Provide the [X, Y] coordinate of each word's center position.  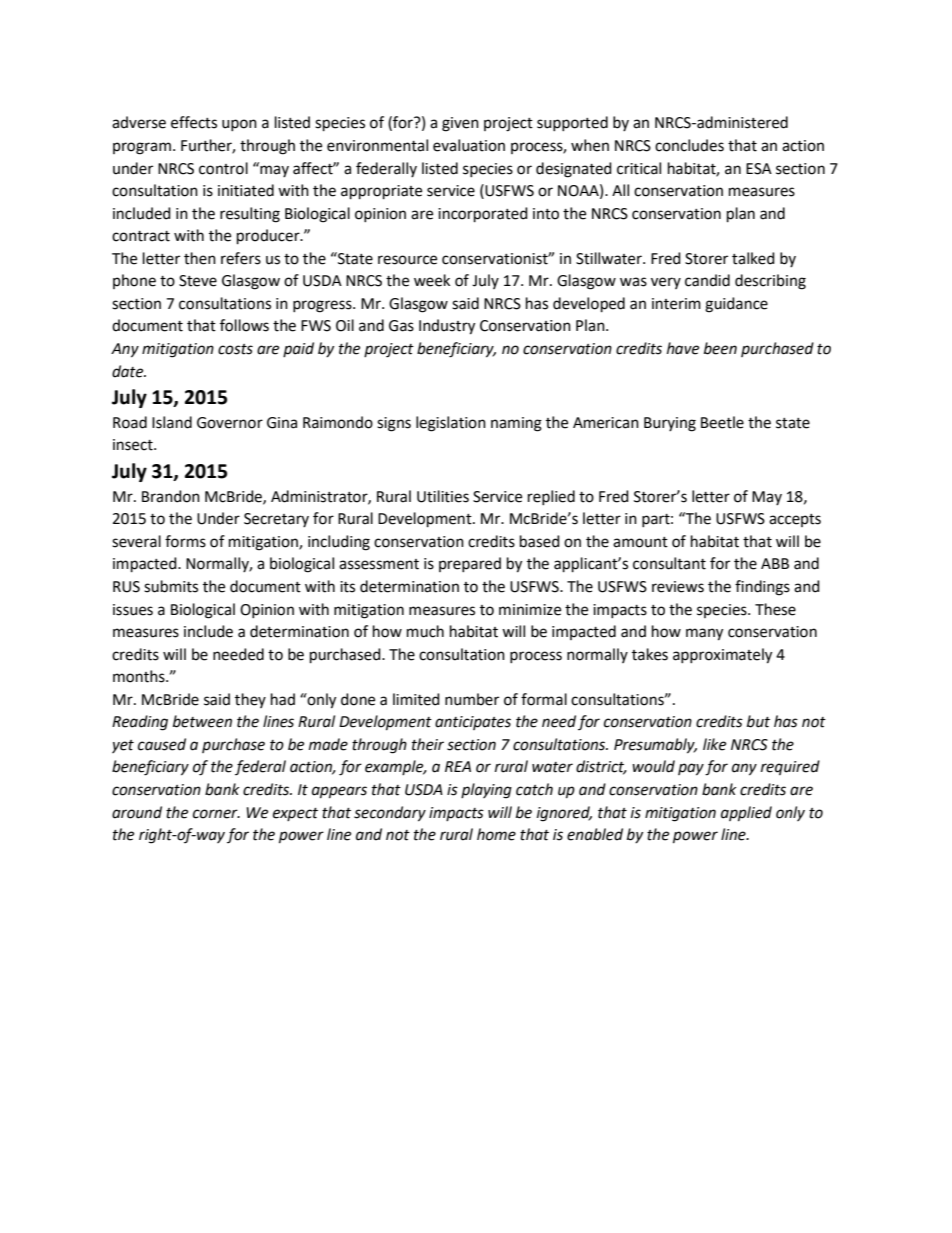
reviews [678, 587]
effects [194, 122]
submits [171, 586]
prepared [470, 564]
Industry [447, 327]
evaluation [469, 145]
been [720, 348]
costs [235, 349]
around [137, 812]
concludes [689, 145]
